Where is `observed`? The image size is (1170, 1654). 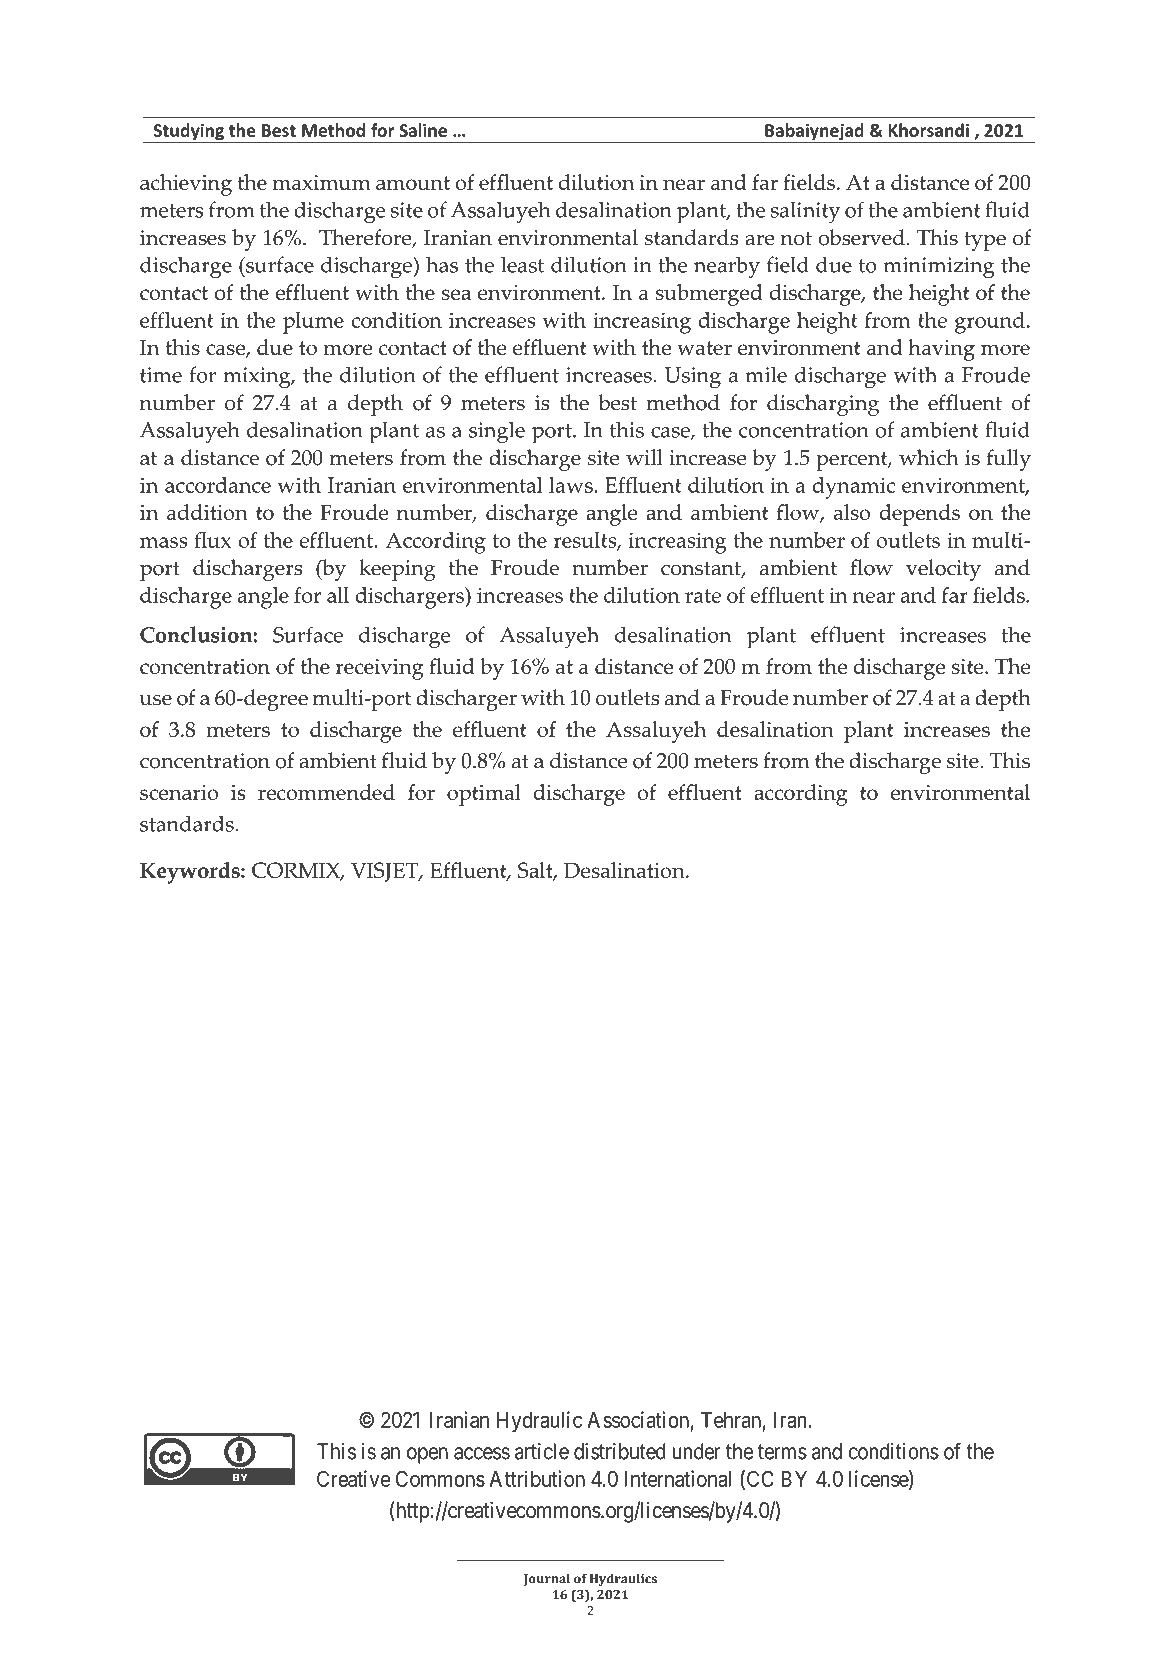
observed is located at coordinates (861, 237).
